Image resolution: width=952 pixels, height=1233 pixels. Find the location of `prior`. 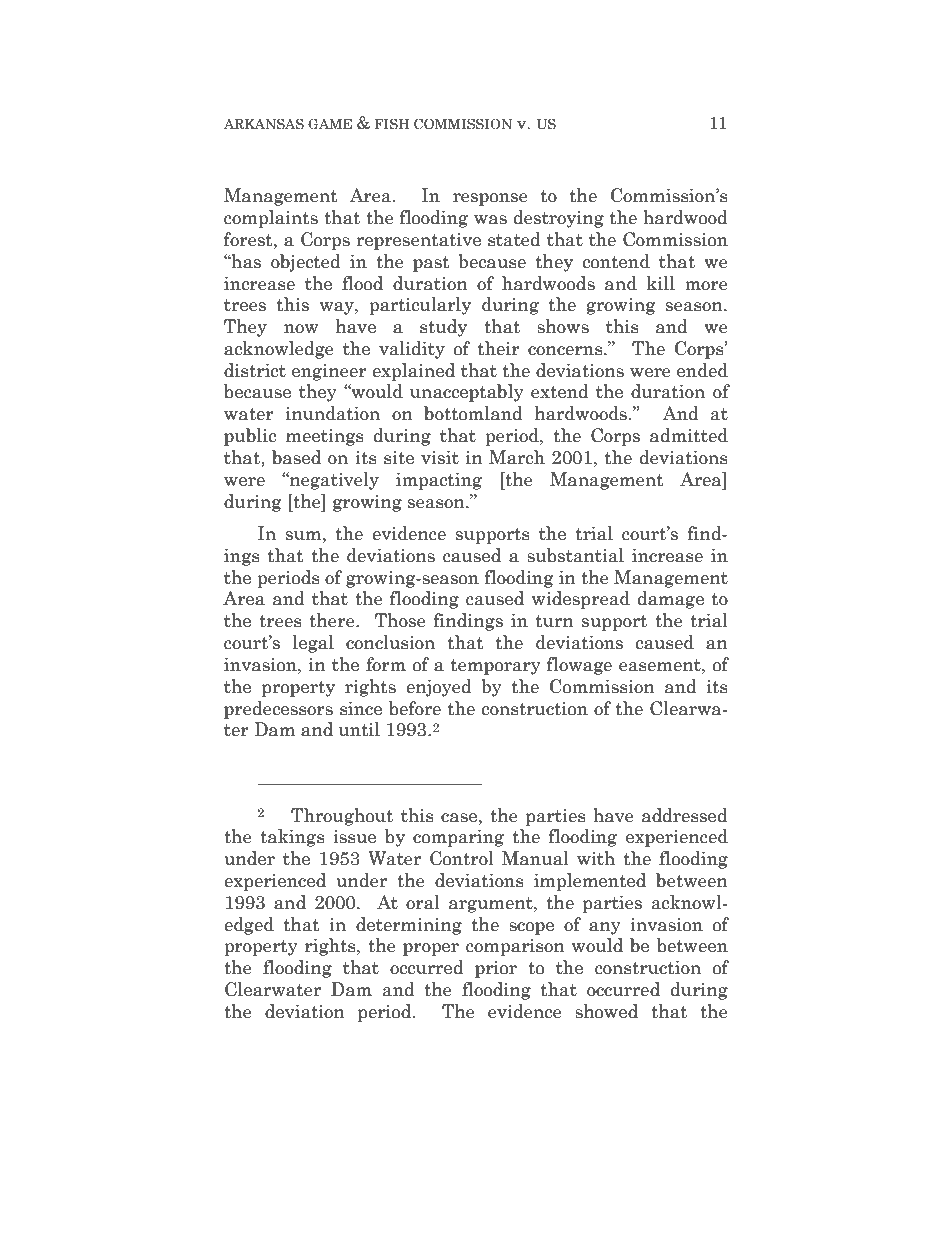

prior is located at coordinates (496, 969).
